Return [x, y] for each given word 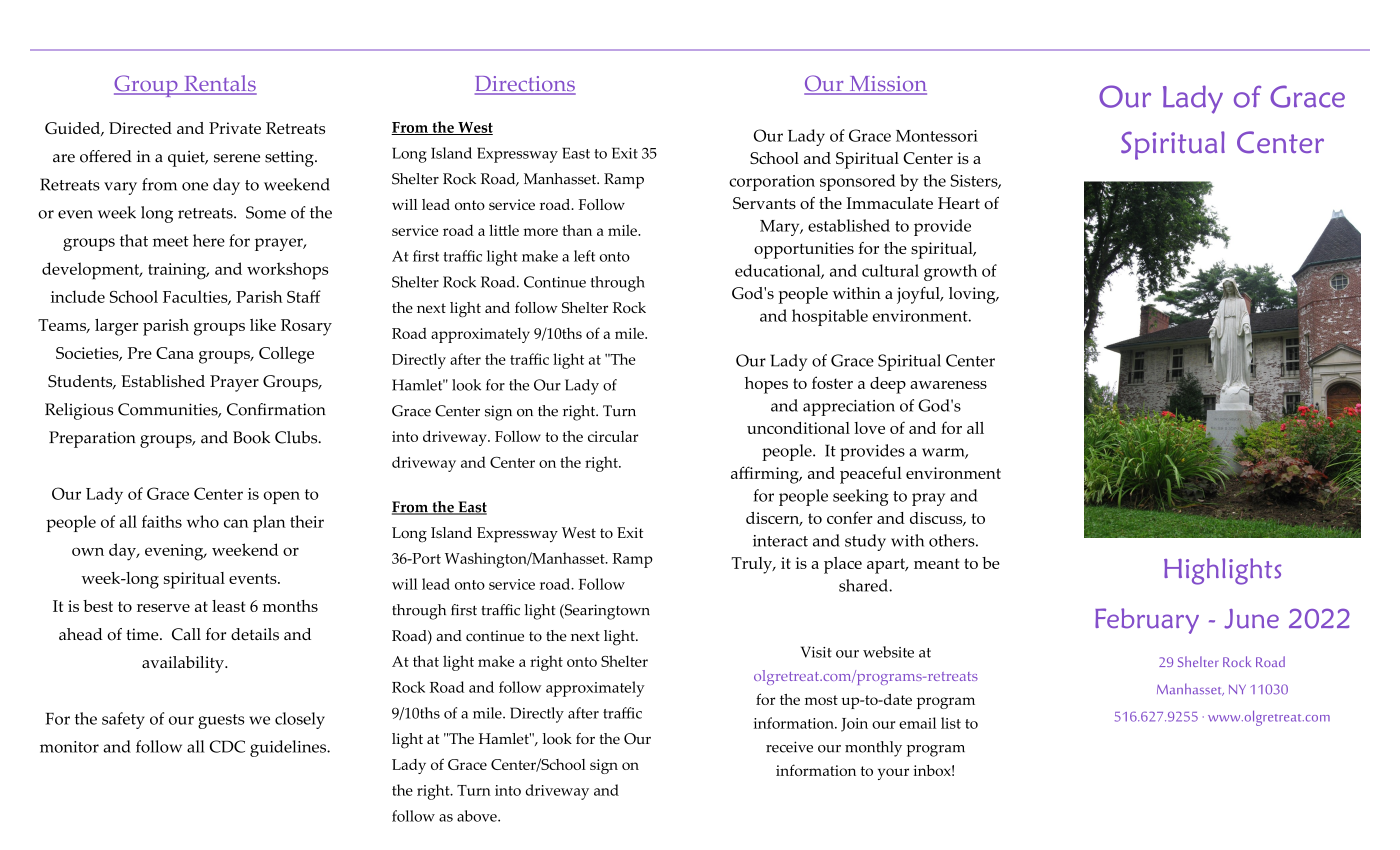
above [478, 816]
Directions [525, 85]
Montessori [937, 136]
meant [937, 563]
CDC [227, 746]
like [263, 325]
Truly [753, 565]
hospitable [830, 317]
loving [973, 295]
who [203, 521]
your [893, 774]
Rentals [219, 84]
